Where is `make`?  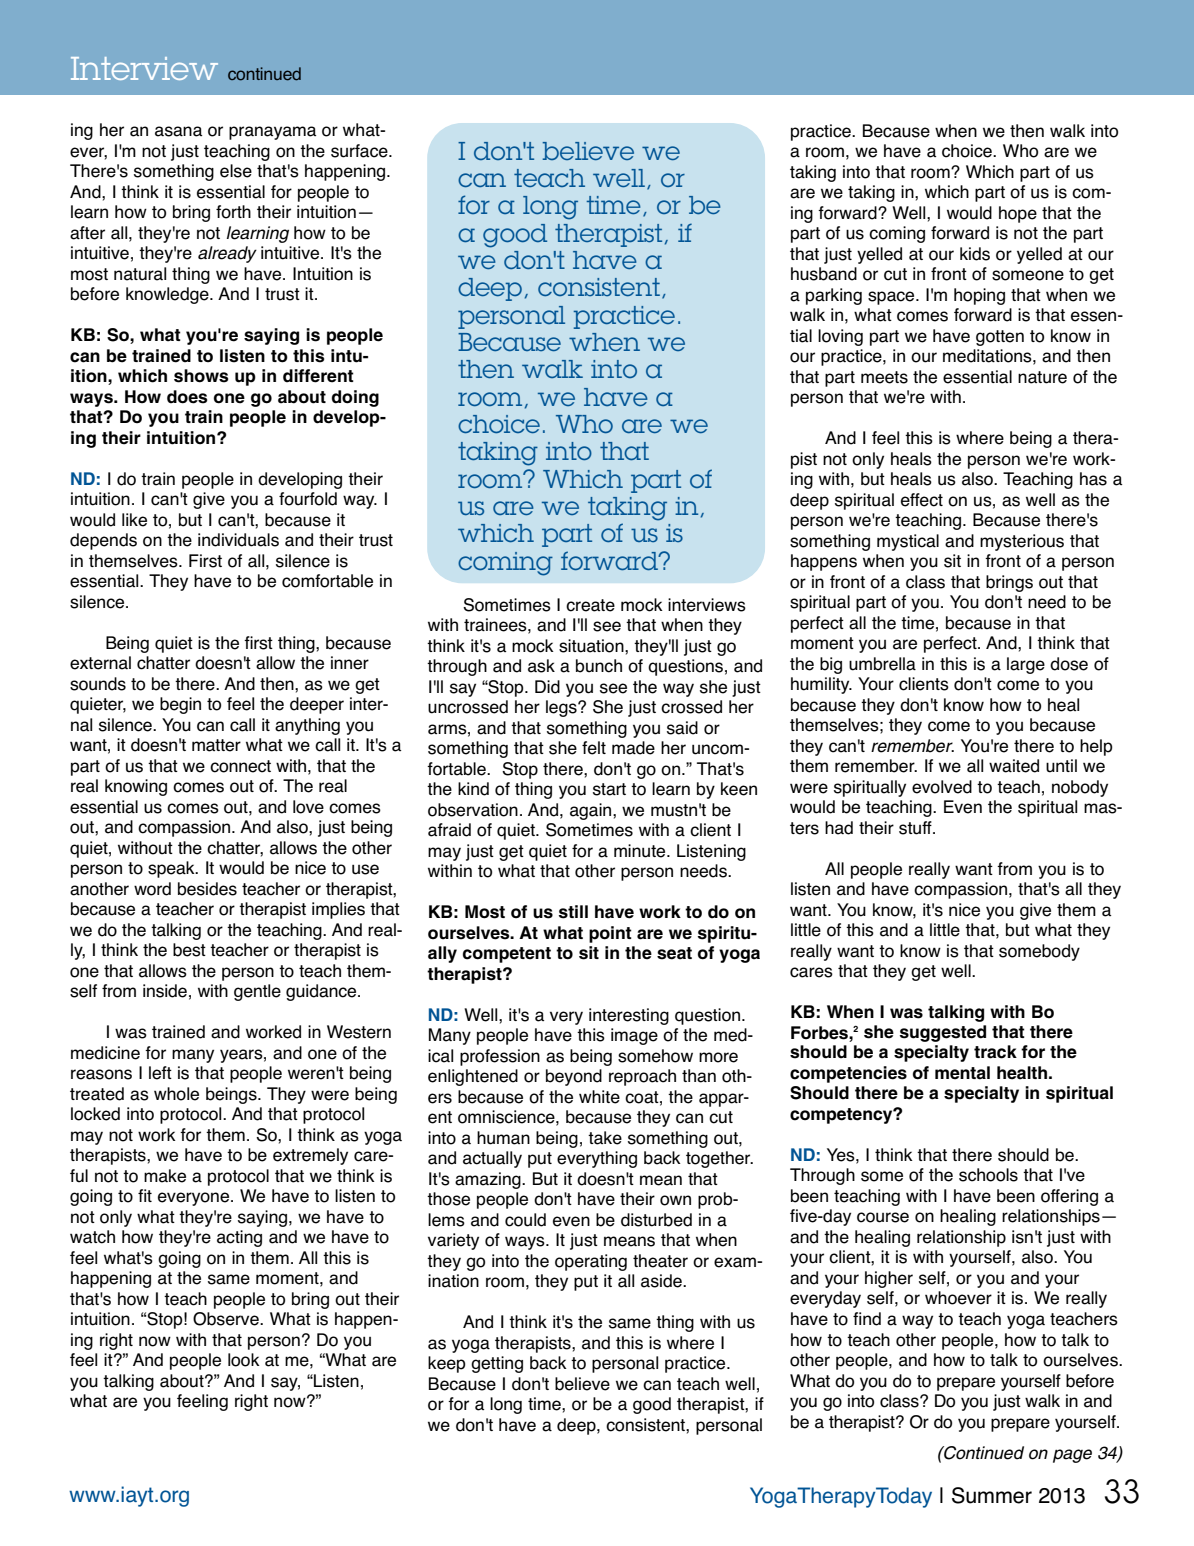 make is located at coordinates (165, 1176).
